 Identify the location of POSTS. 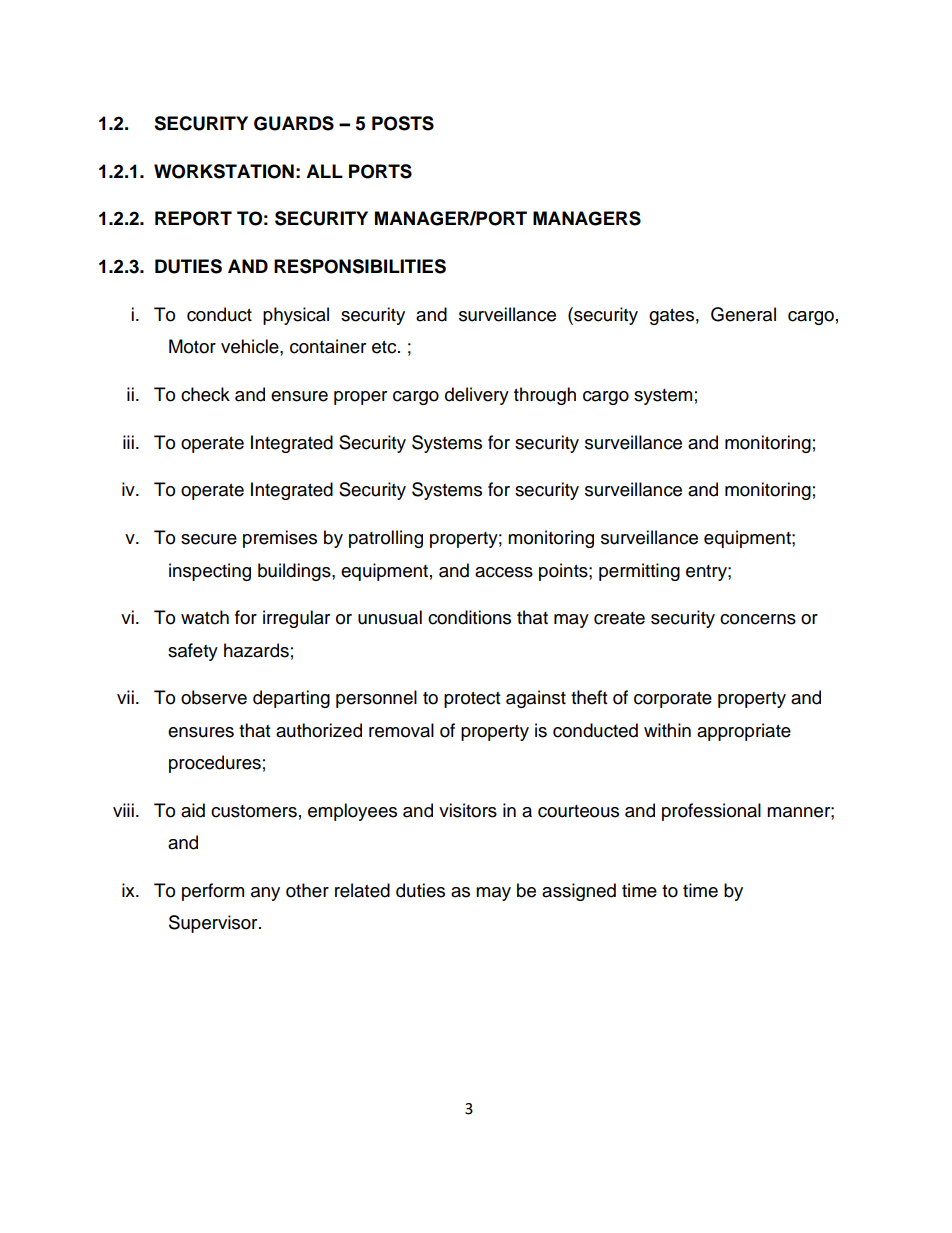
(403, 123).
